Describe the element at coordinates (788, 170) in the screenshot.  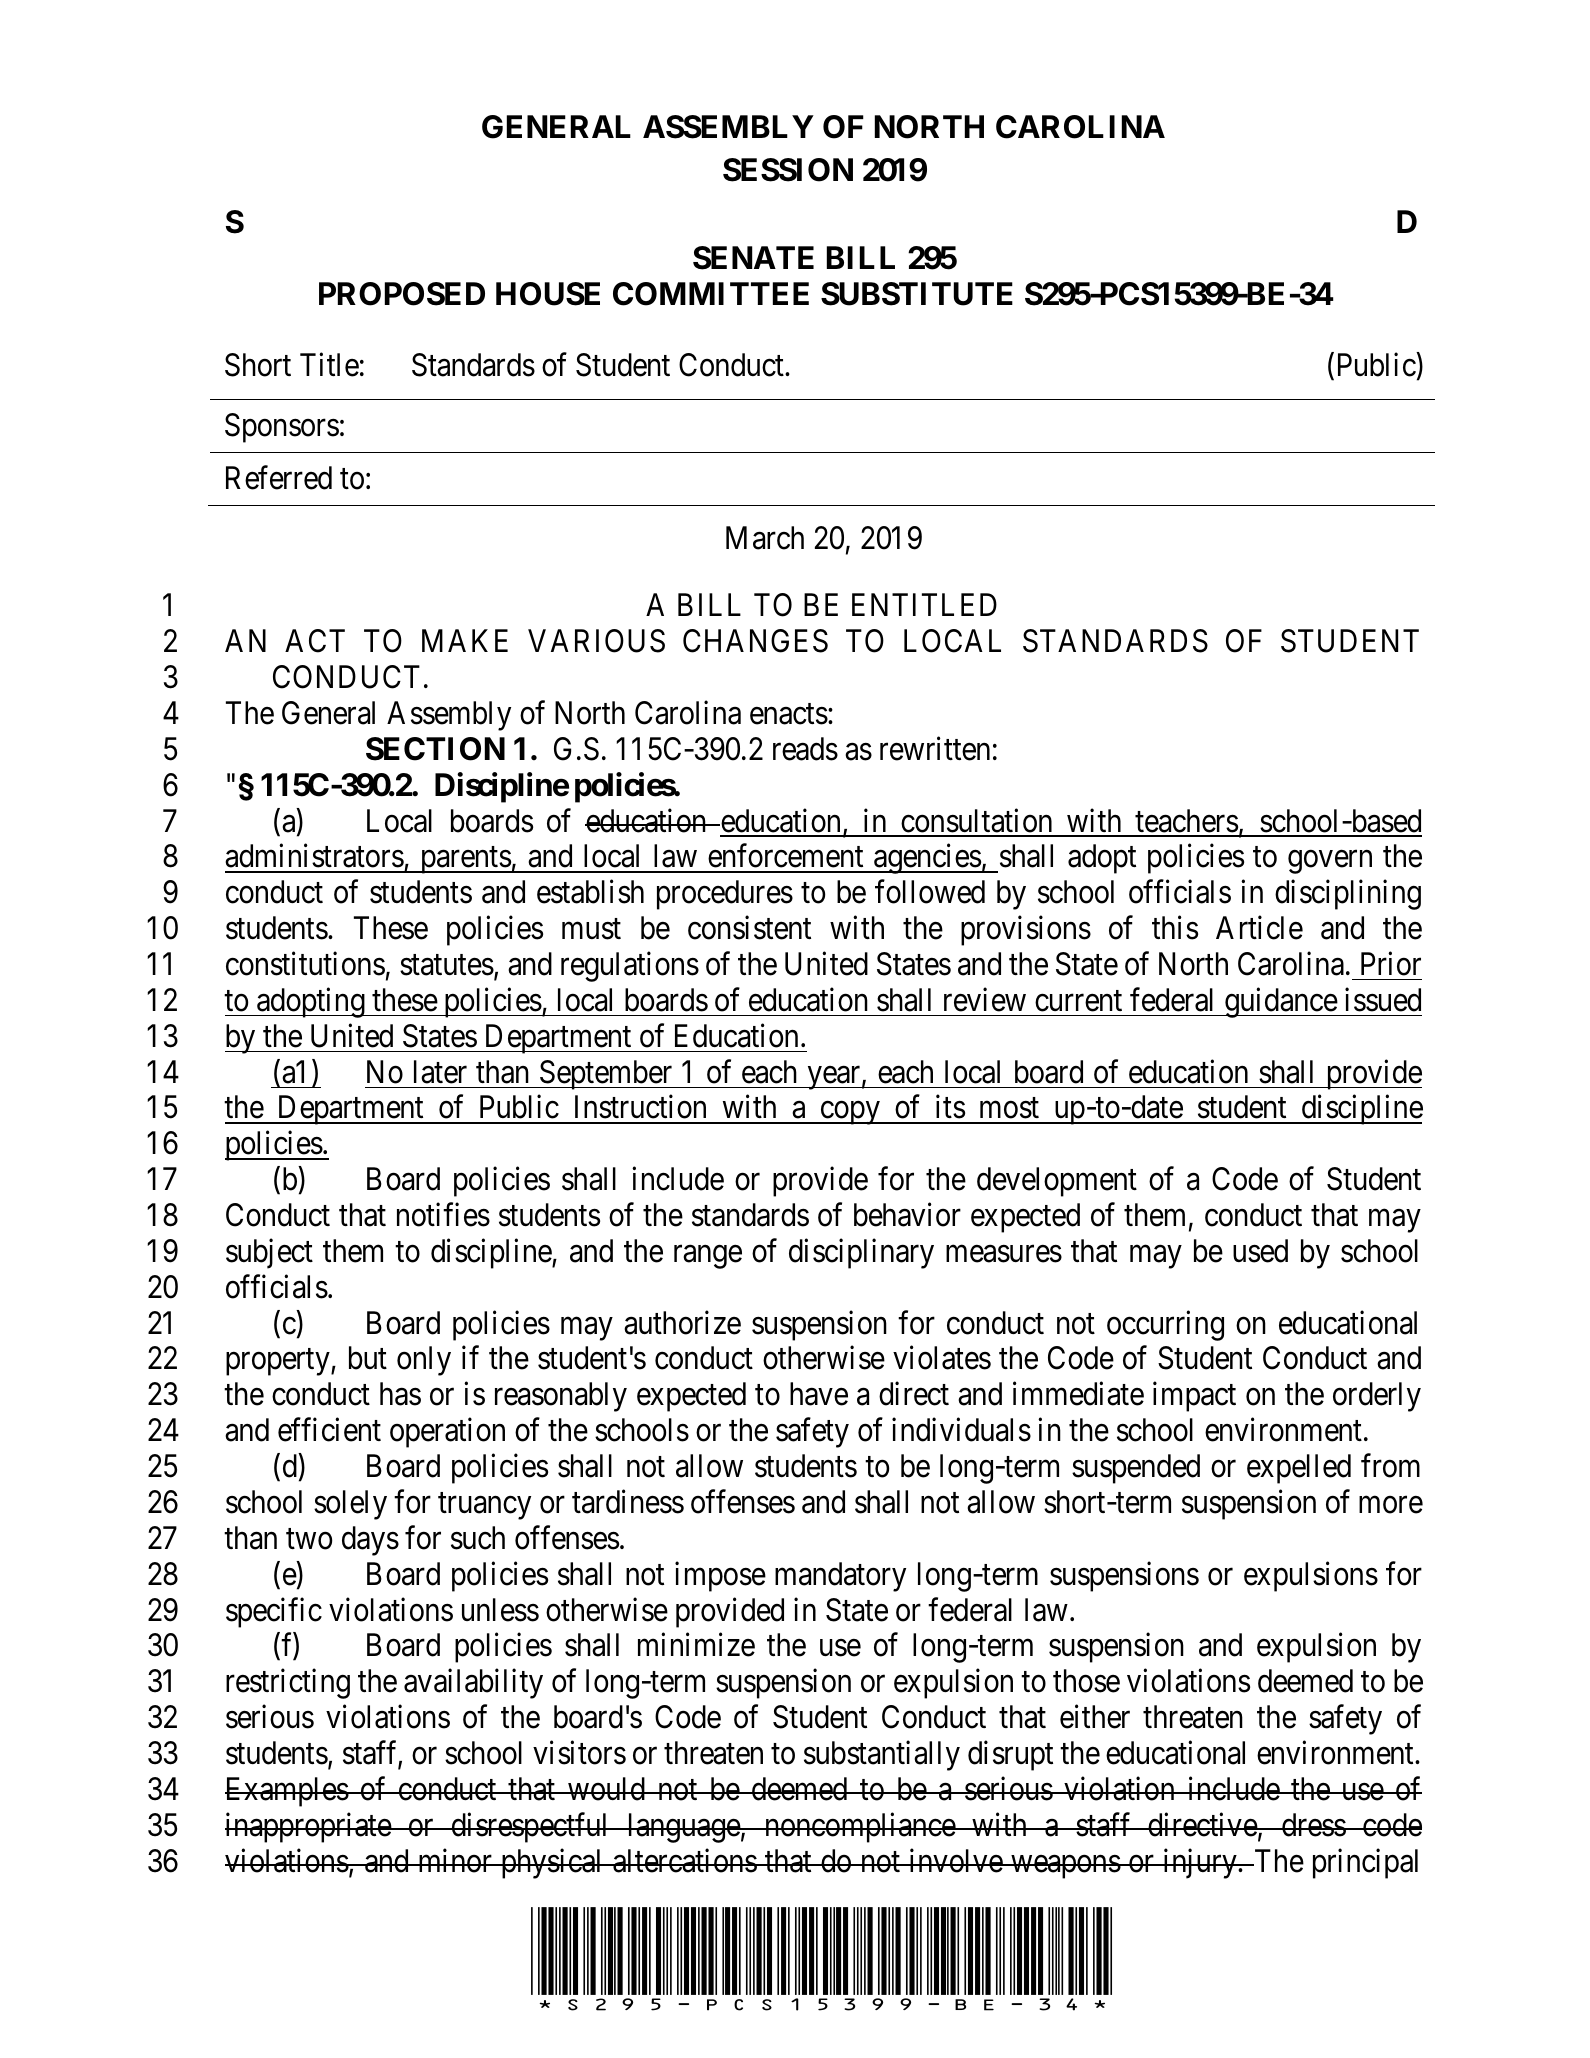
I see `SESSION` at that location.
